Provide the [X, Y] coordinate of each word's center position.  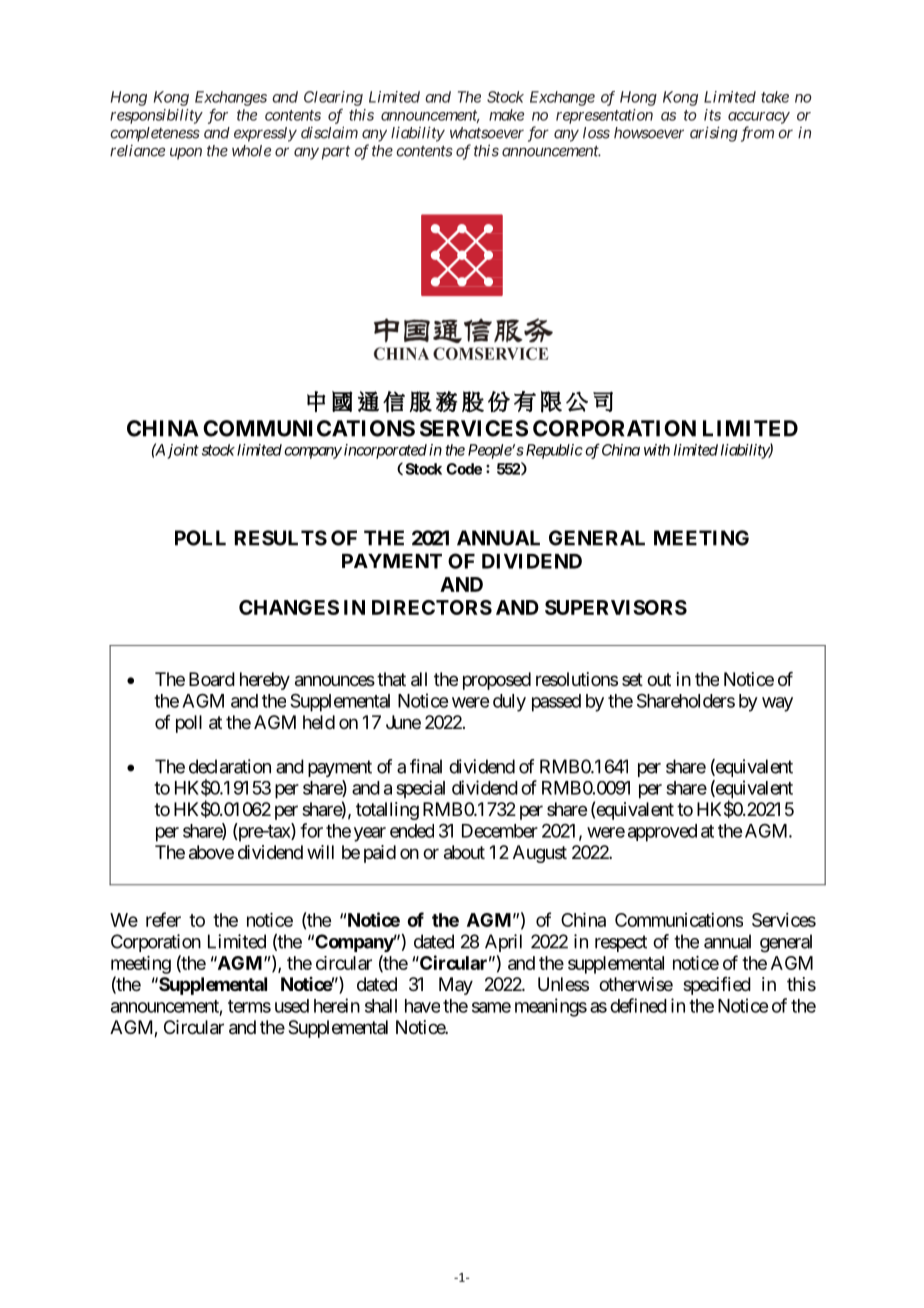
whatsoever [487, 133]
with [657, 450]
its [712, 115]
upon [186, 153]
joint [183, 451]
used [292, 1006]
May [456, 986]
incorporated [385, 451]
